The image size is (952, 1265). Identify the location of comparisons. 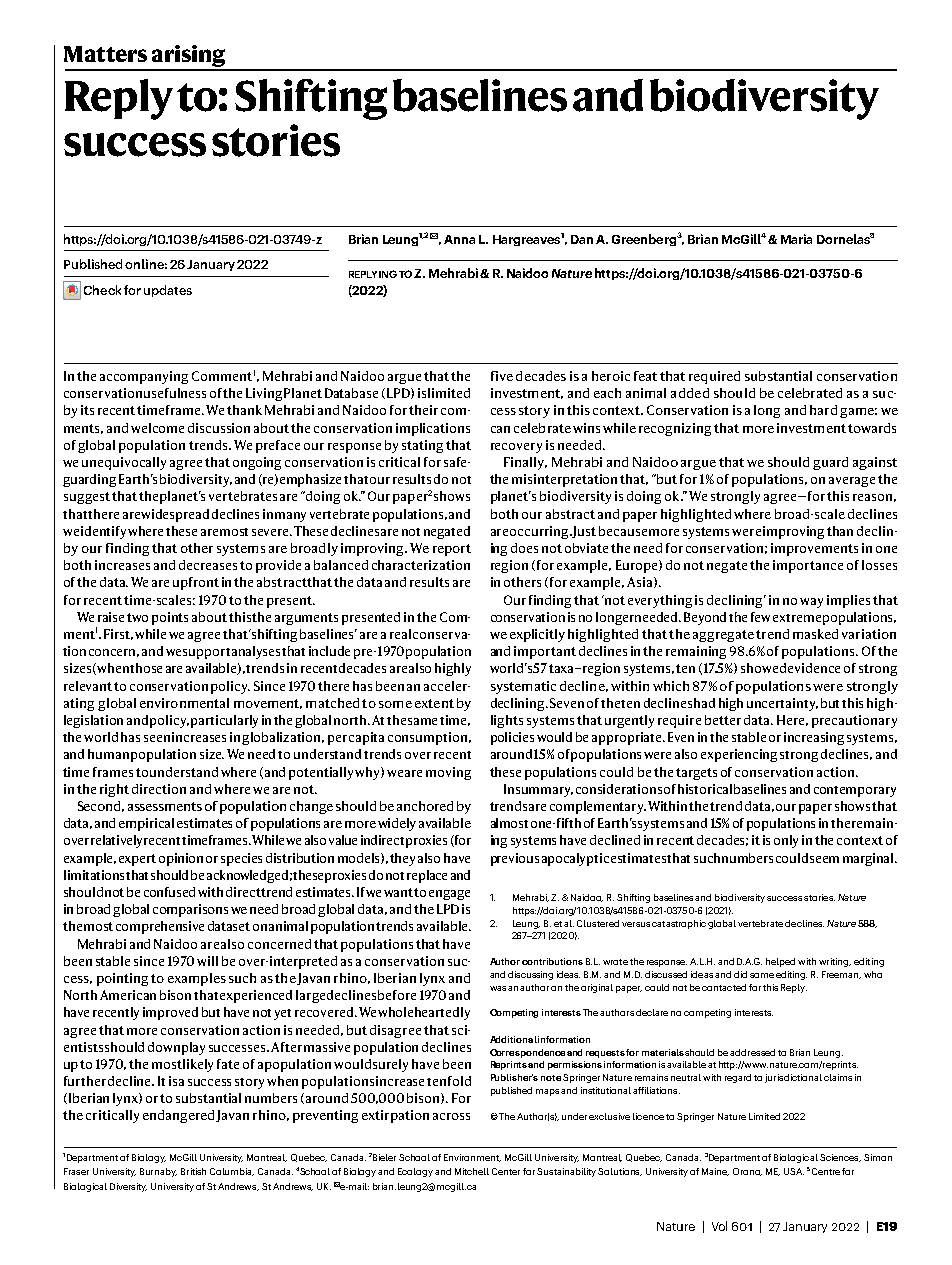
(190, 910).
